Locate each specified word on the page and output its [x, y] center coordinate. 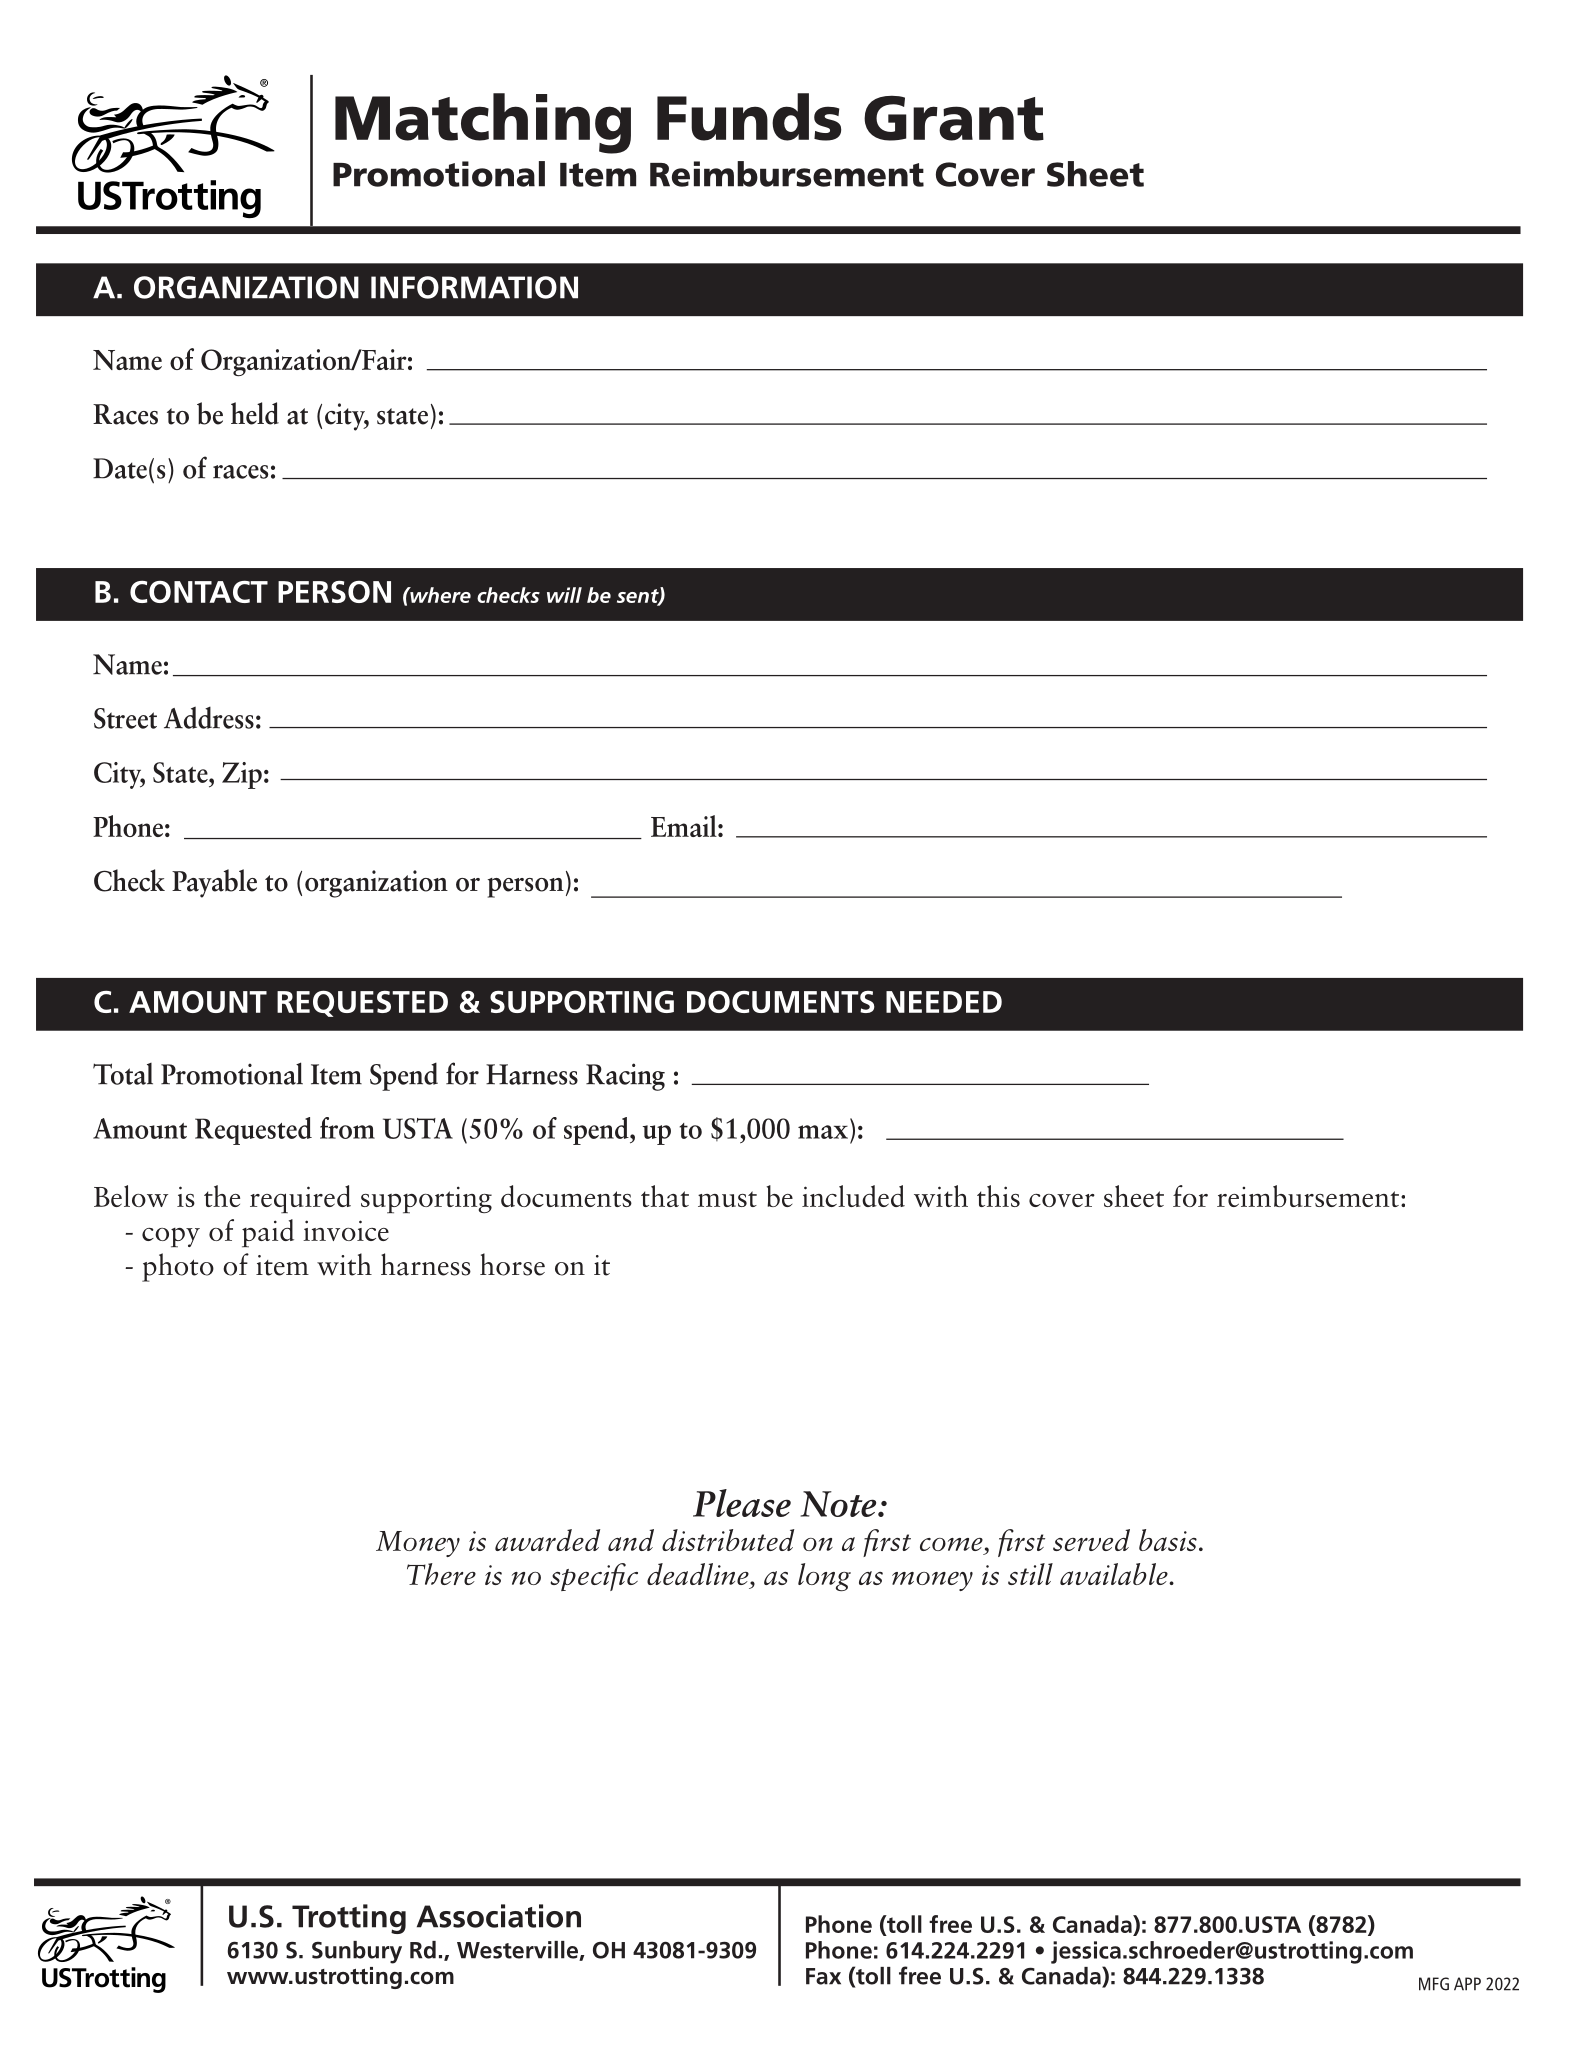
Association [499, 1916]
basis [1168, 1540]
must [727, 1199]
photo [178, 1267]
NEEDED [944, 1002]
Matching [483, 123]
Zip [242, 775]
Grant [954, 118]
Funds [749, 117]
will [564, 595]
